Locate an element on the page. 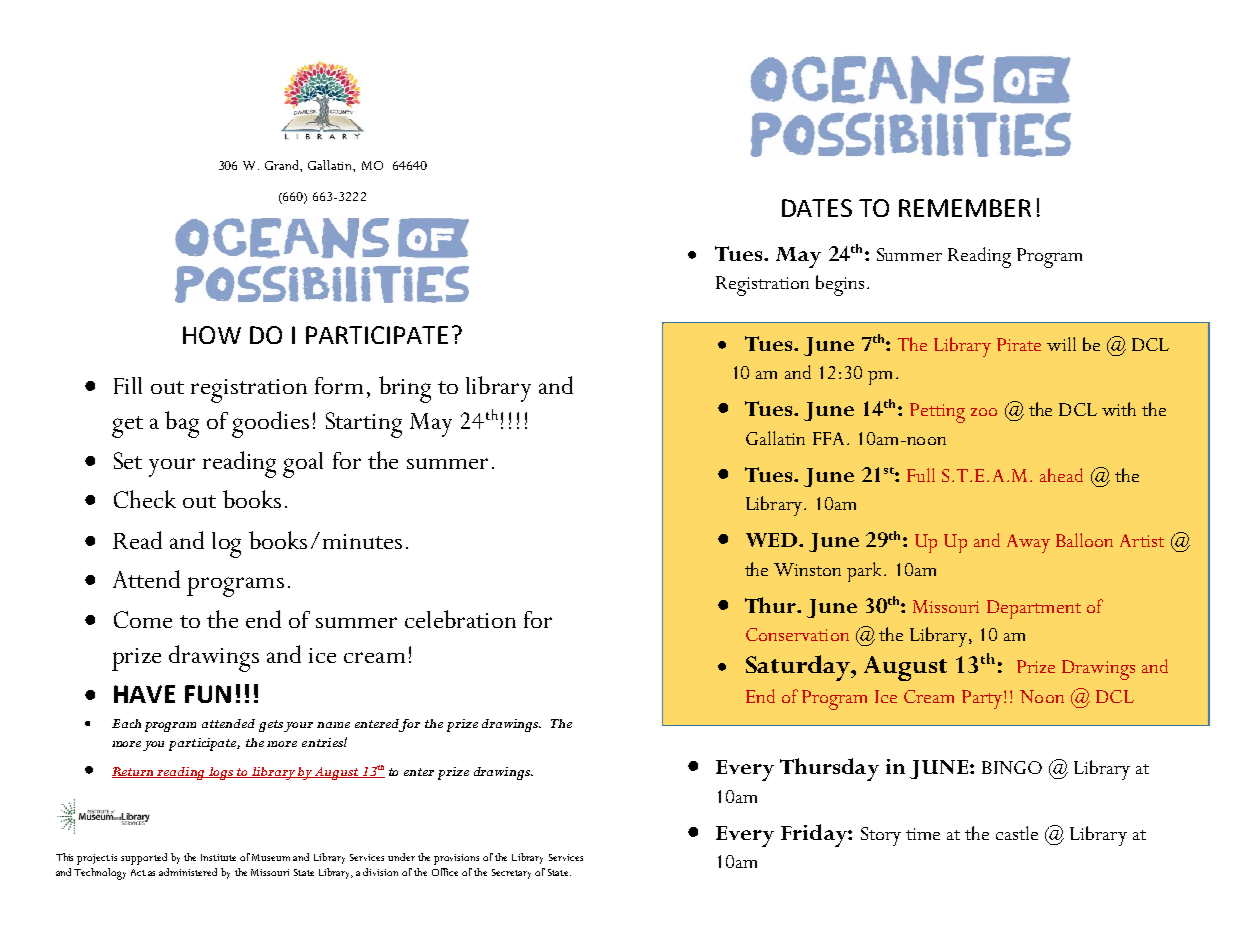  supported is located at coordinates (144, 859).
